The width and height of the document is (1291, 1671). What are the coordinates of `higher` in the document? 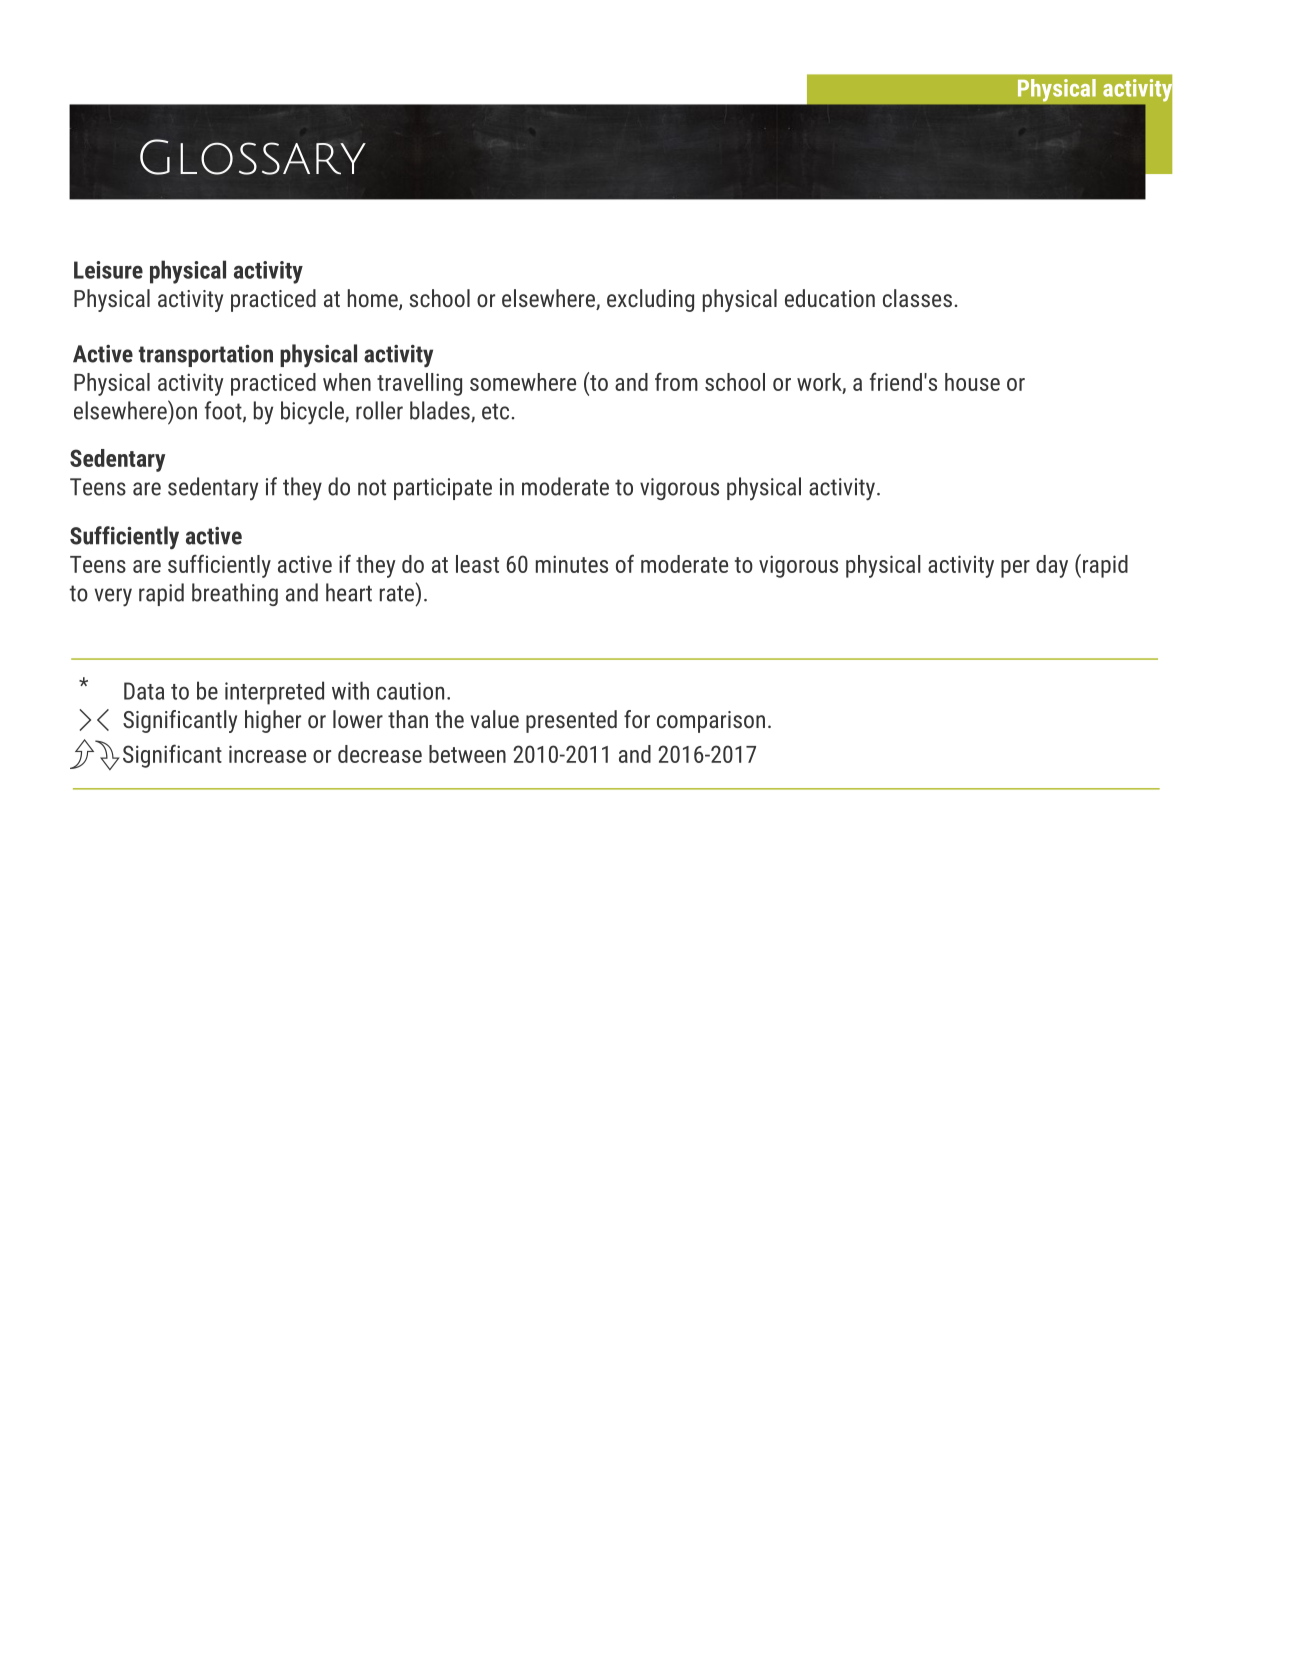 It's located at (273, 721).
